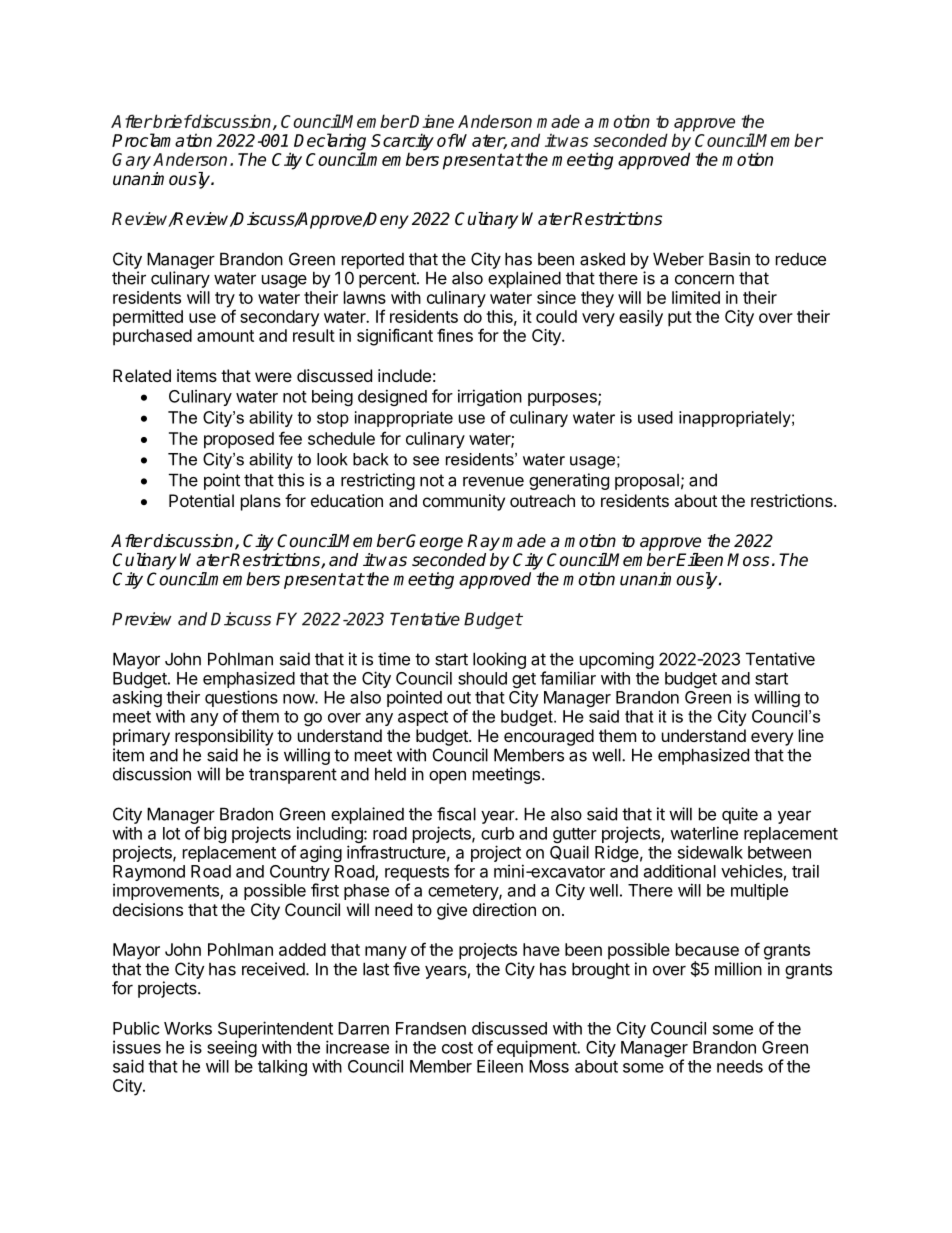  What do you see at coordinates (431, 121) in the image?
I see `Diane` at bounding box center [431, 121].
